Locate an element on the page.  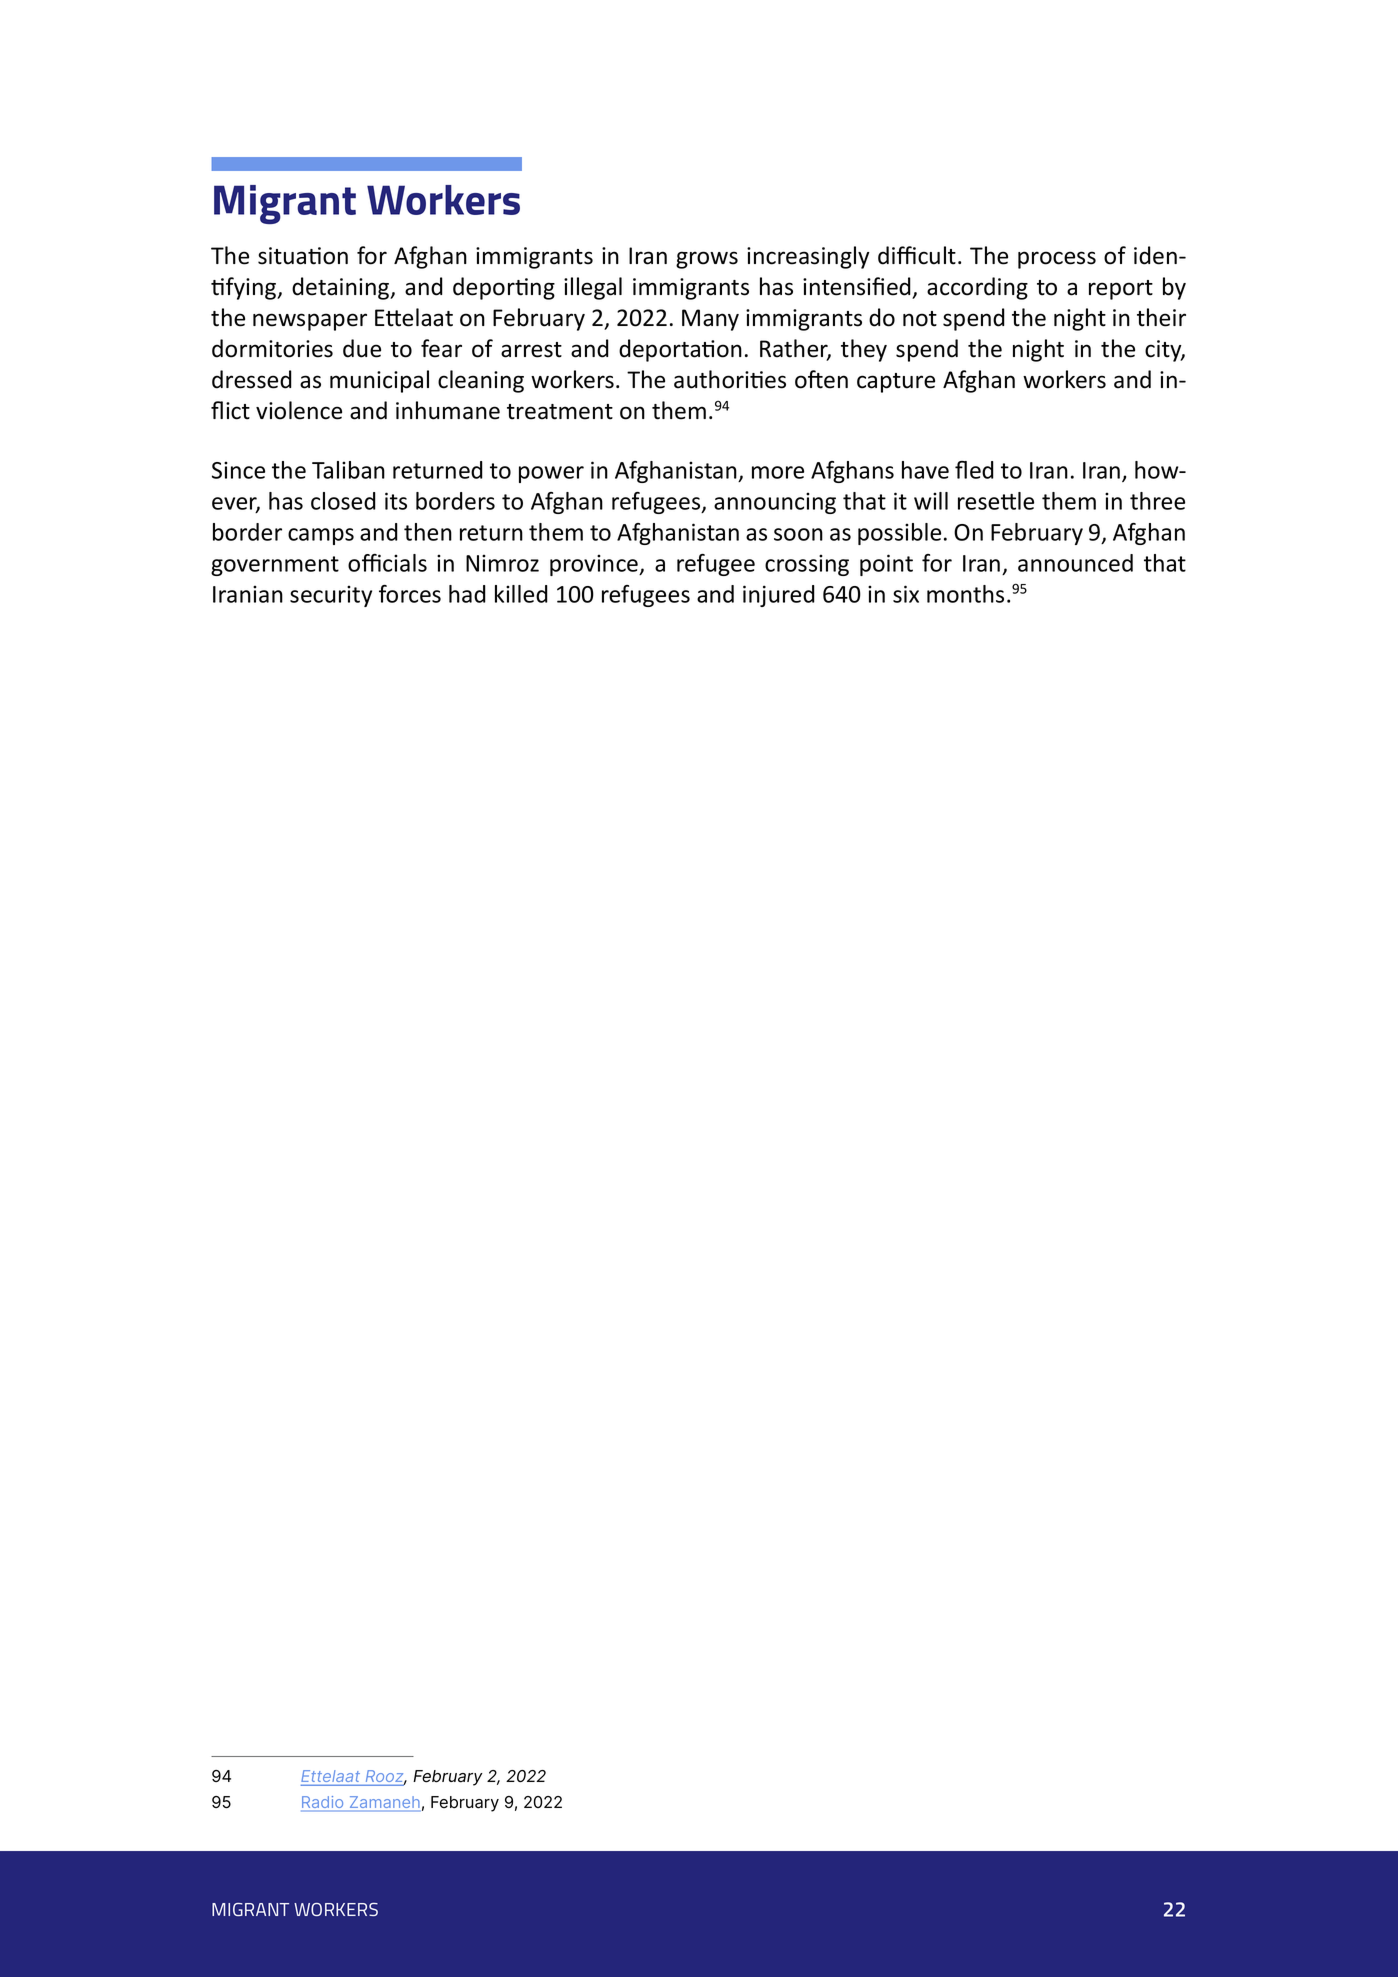
injured is located at coordinates (779, 596).
